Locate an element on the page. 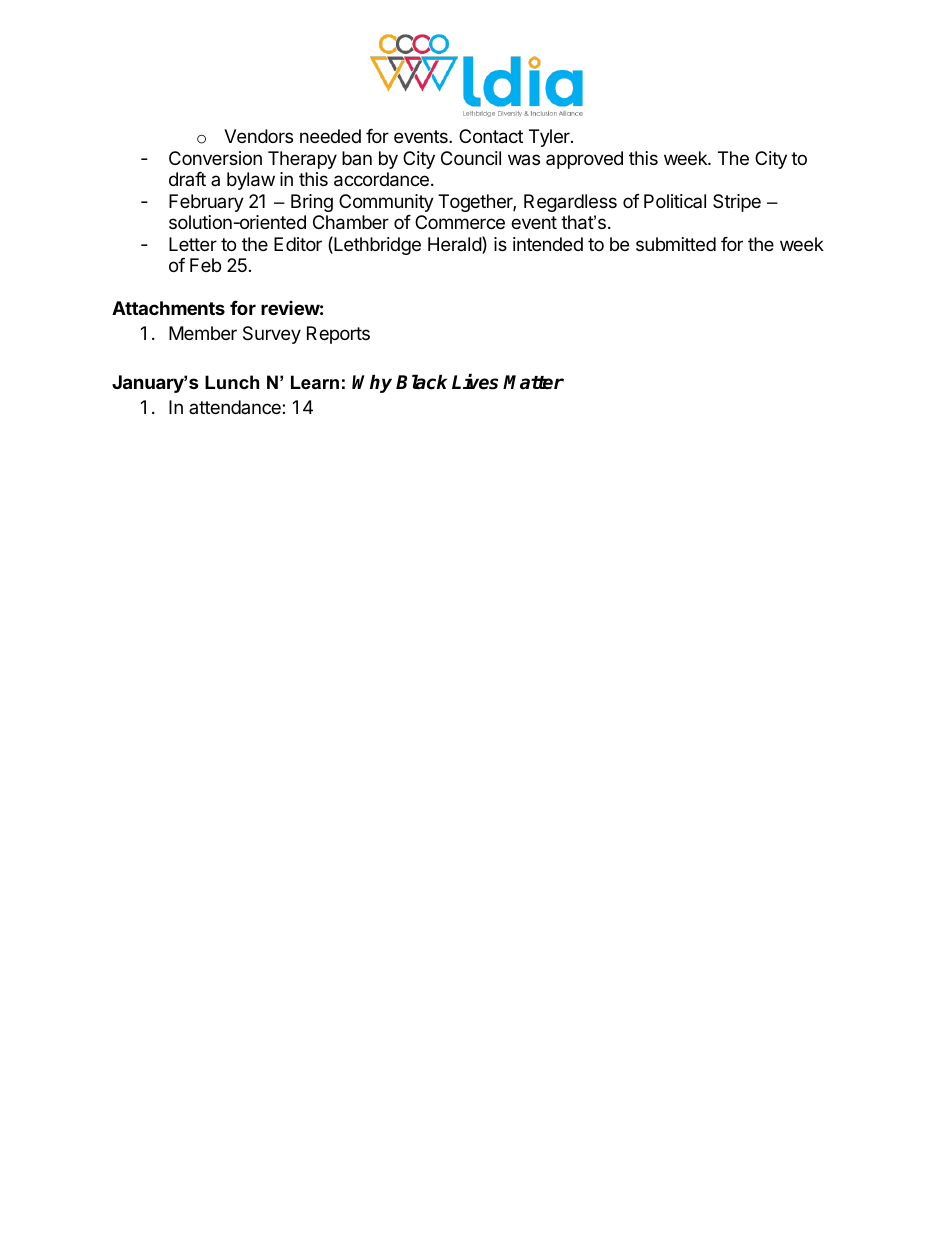 Image resolution: width=952 pixels, height=1233 pixels. Vendors is located at coordinates (258, 136).
